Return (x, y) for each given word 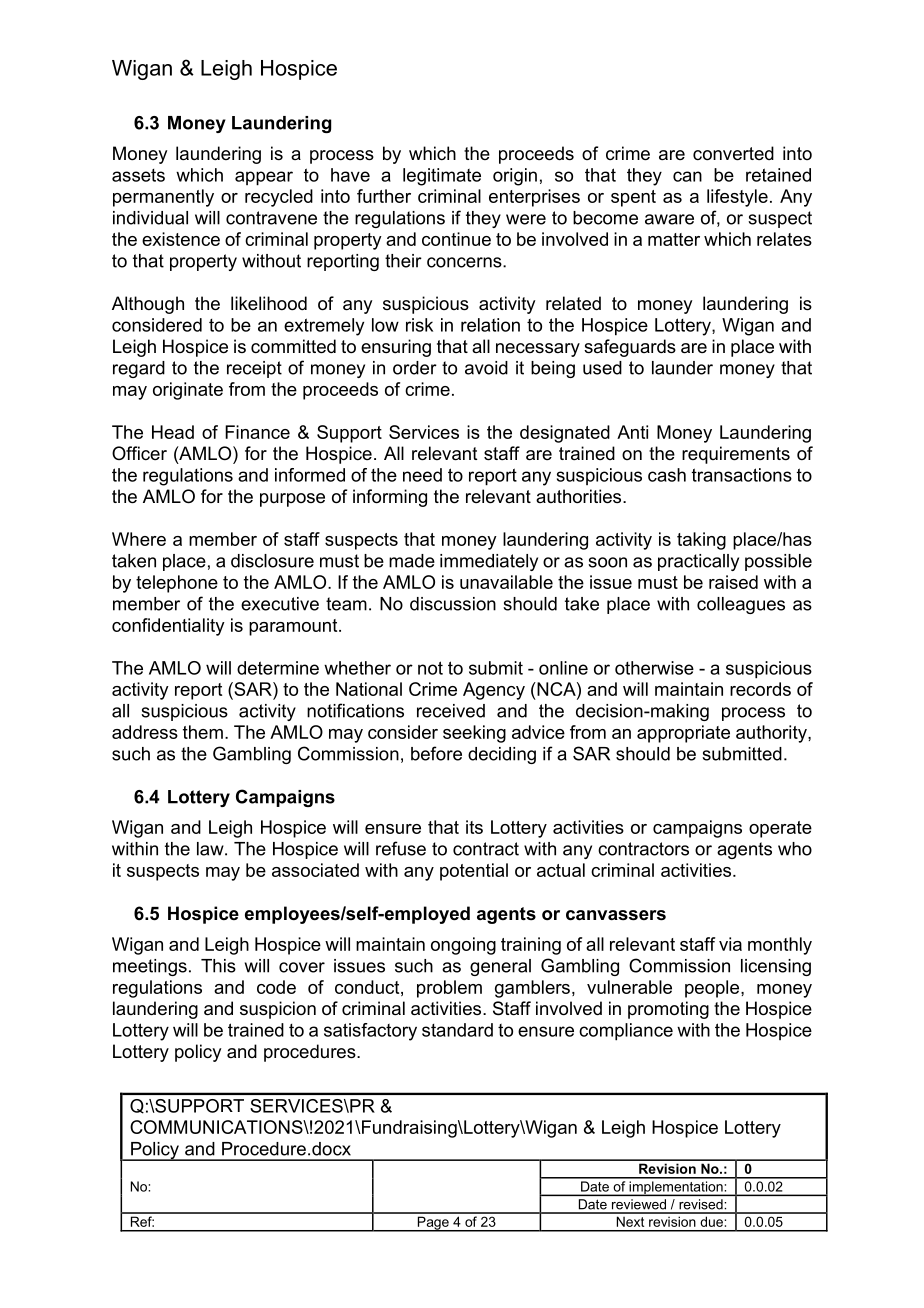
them (203, 732)
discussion (453, 604)
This (218, 966)
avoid (486, 368)
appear (264, 178)
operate (780, 829)
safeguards (630, 348)
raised (733, 582)
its (474, 827)
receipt (254, 369)
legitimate (442, 177)
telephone (177, 584)
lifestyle (737, 198)
